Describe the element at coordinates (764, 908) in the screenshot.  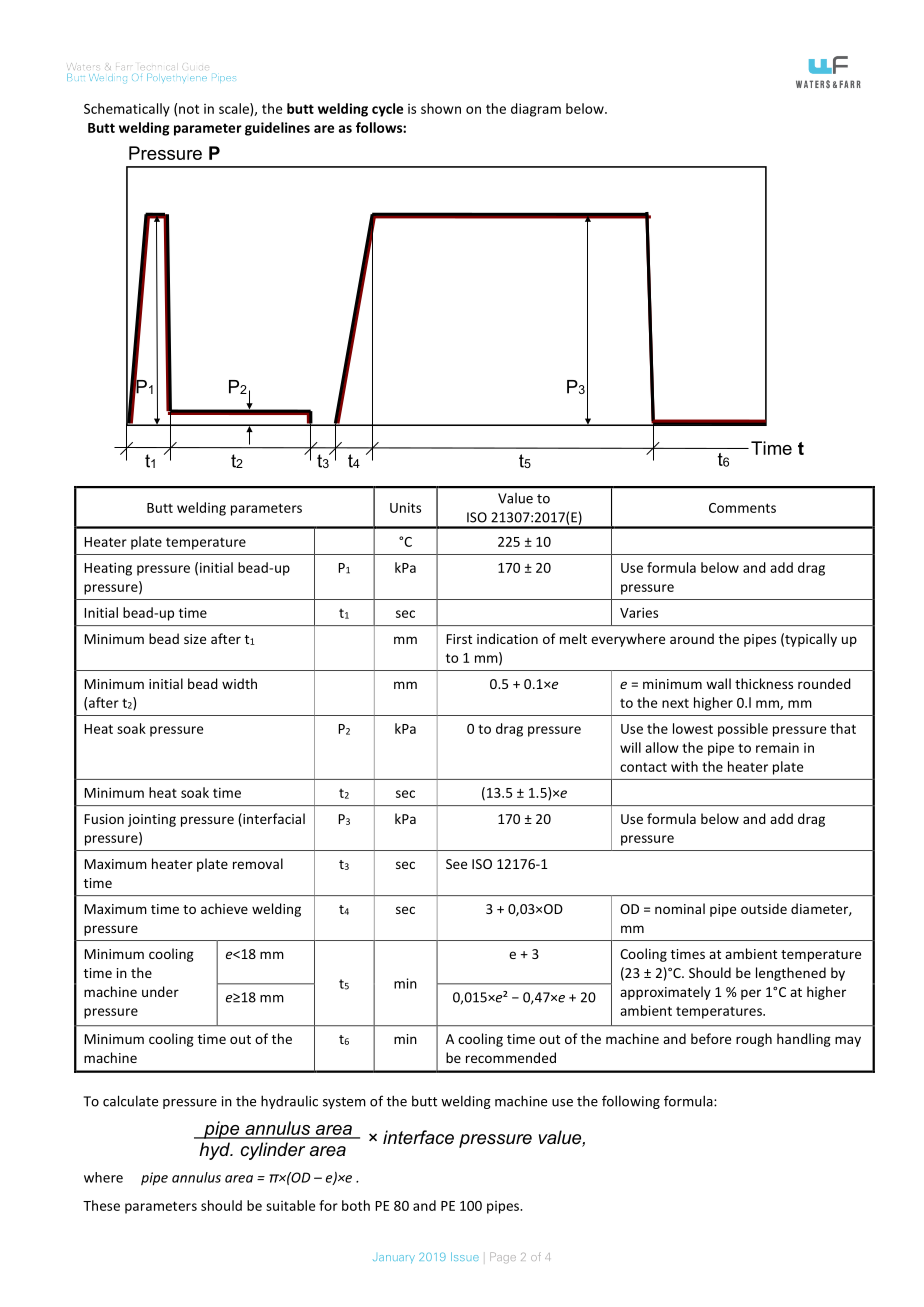
I see `outside` at that location.
